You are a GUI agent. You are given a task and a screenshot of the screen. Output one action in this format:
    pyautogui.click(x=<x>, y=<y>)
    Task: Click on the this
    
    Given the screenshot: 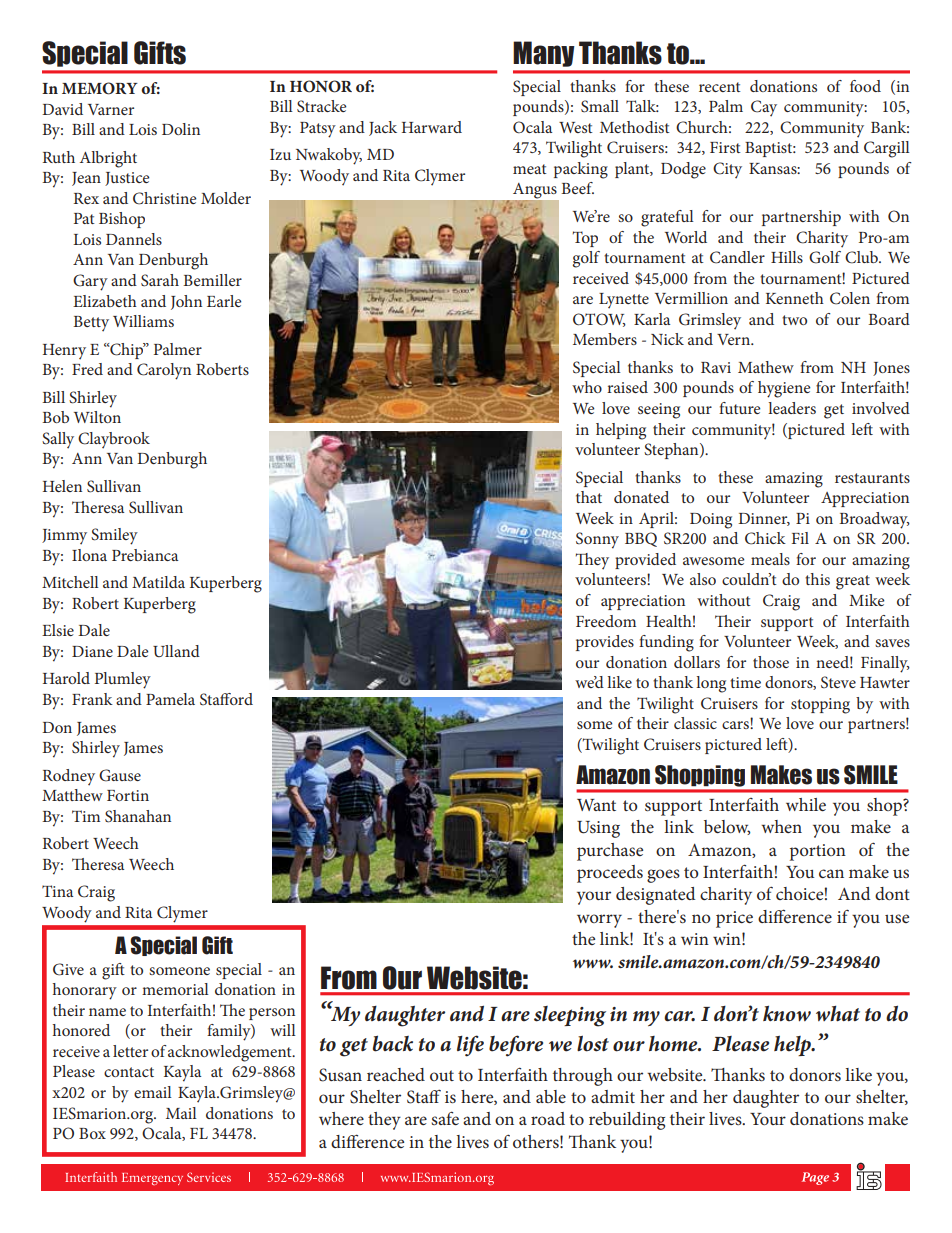 What is the action you would take?
    pyautogui.click(x=817, y=579)
